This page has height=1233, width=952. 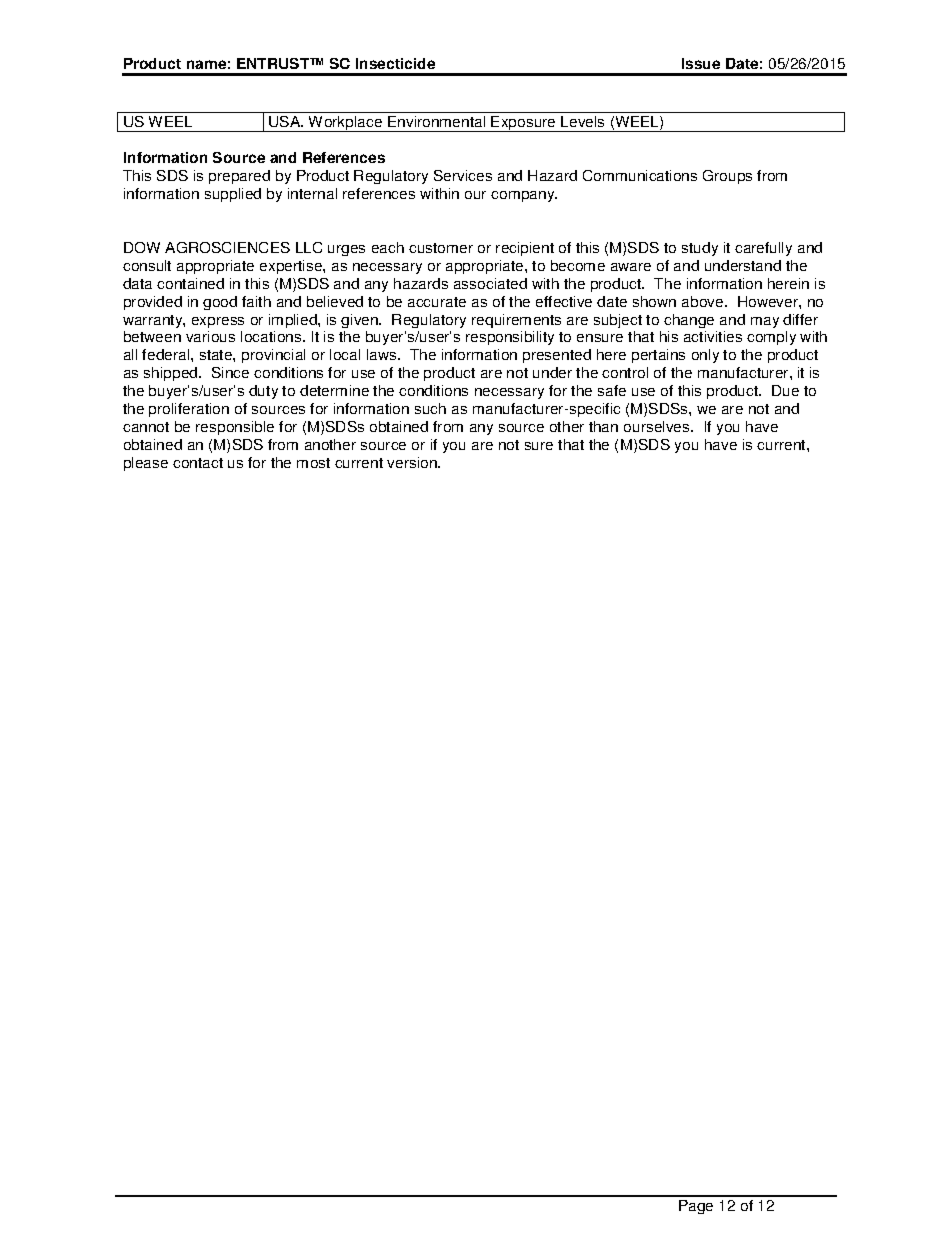 What do you see at coordinates (274, 63) in the page?
I see `ENTRUST` at bounding box center [274, 63].
